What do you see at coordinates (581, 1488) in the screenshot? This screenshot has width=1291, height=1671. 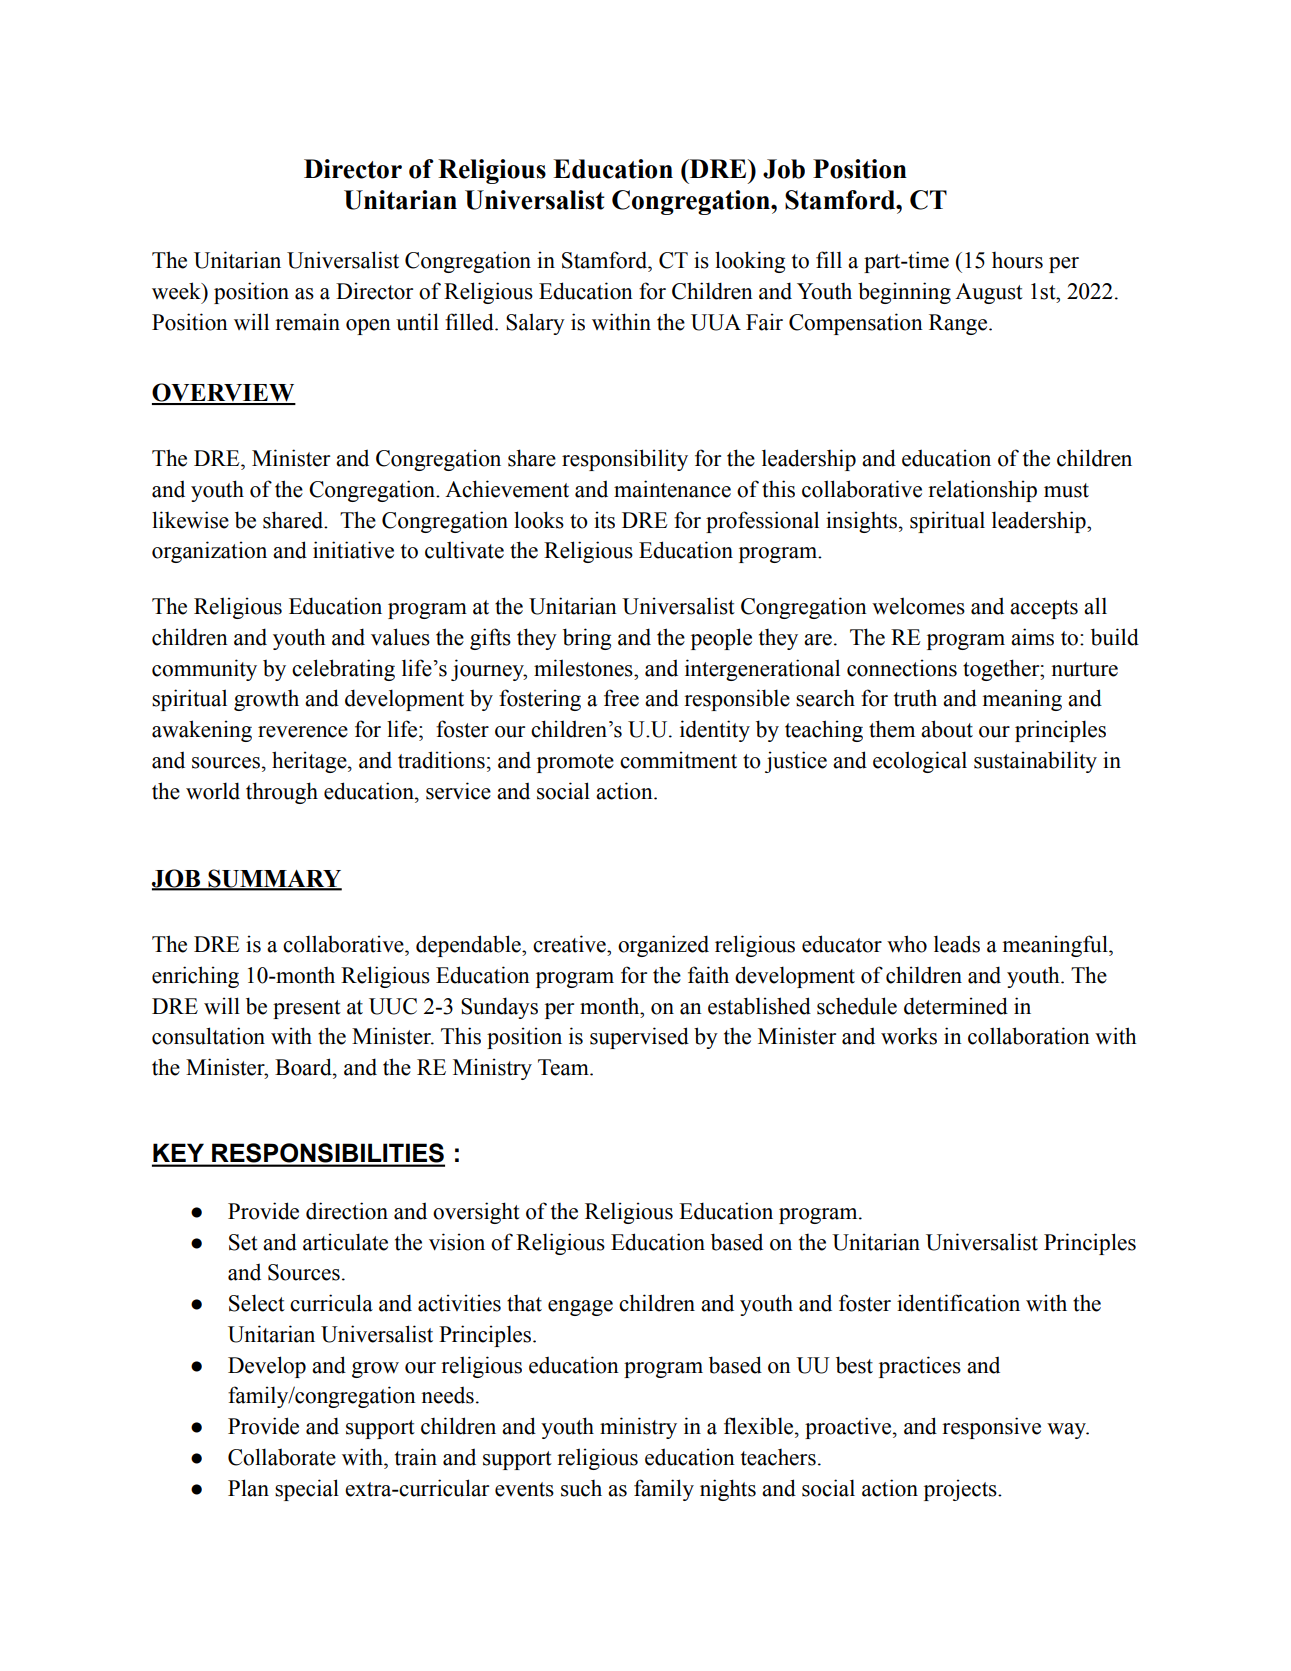 I see `such` at bounding box center [581, 1488].
